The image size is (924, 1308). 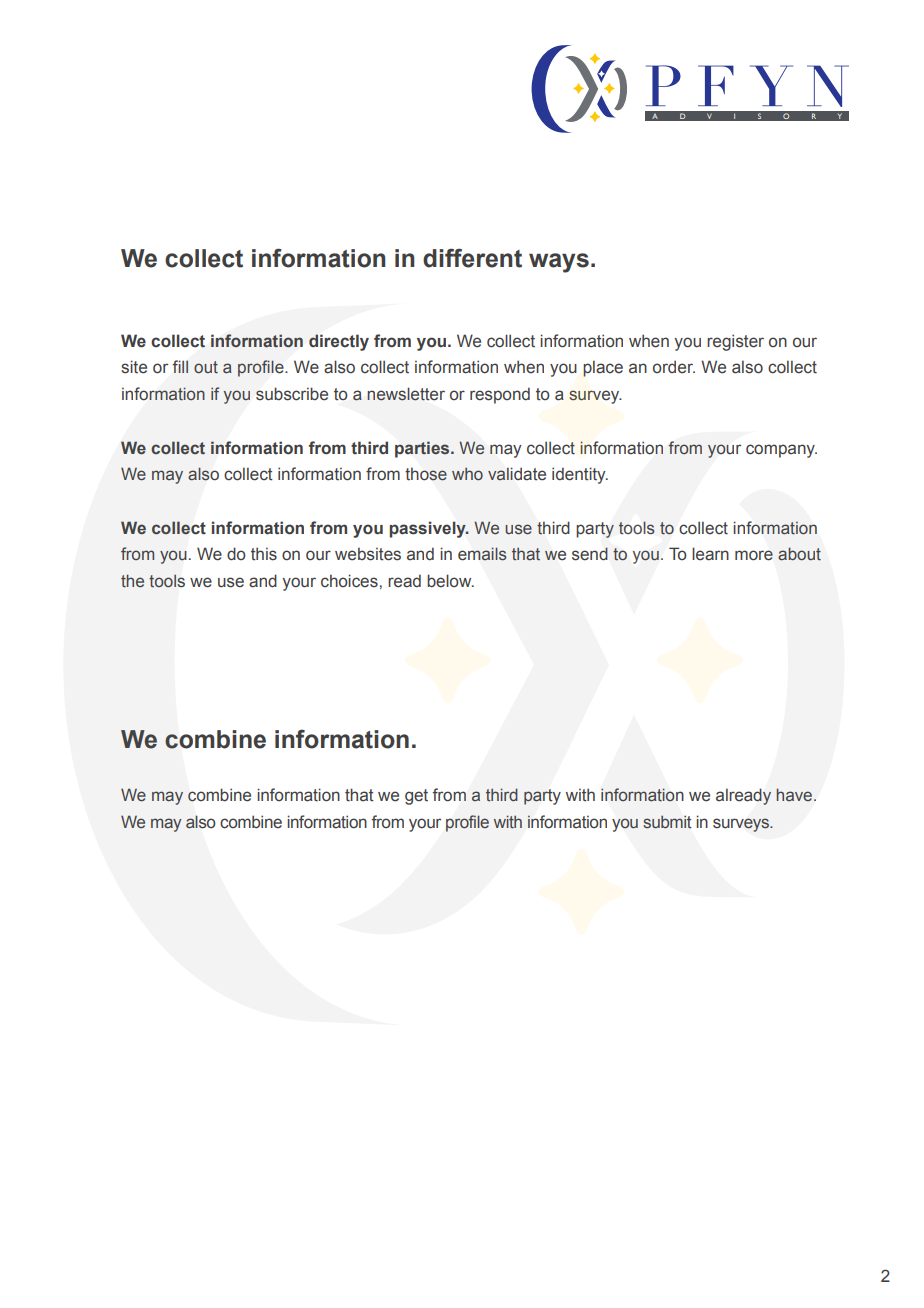 I want to click on register, so click(x=735, y=342).
